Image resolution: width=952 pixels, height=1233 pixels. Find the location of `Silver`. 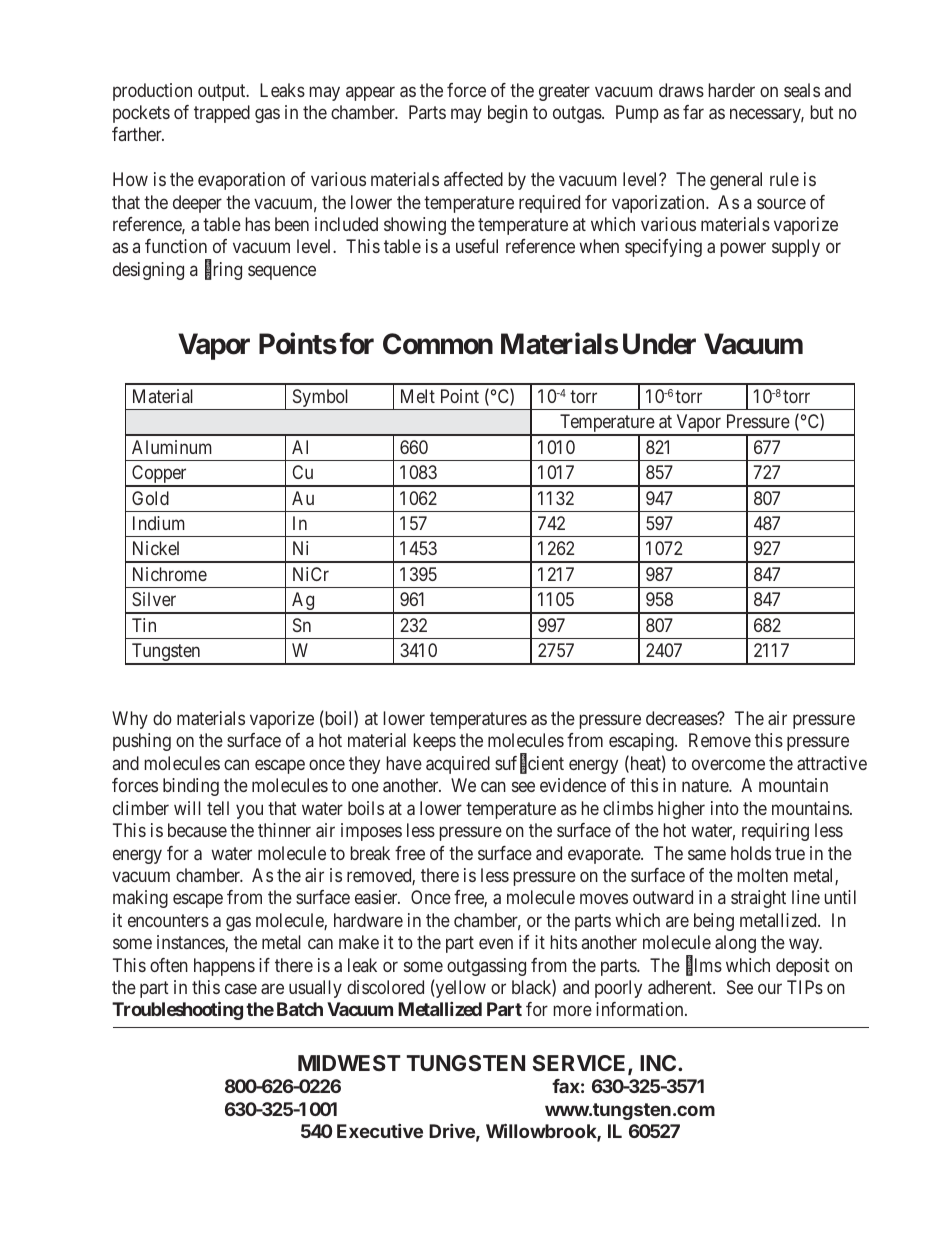

Silver is located at coordinates (154, 599).
